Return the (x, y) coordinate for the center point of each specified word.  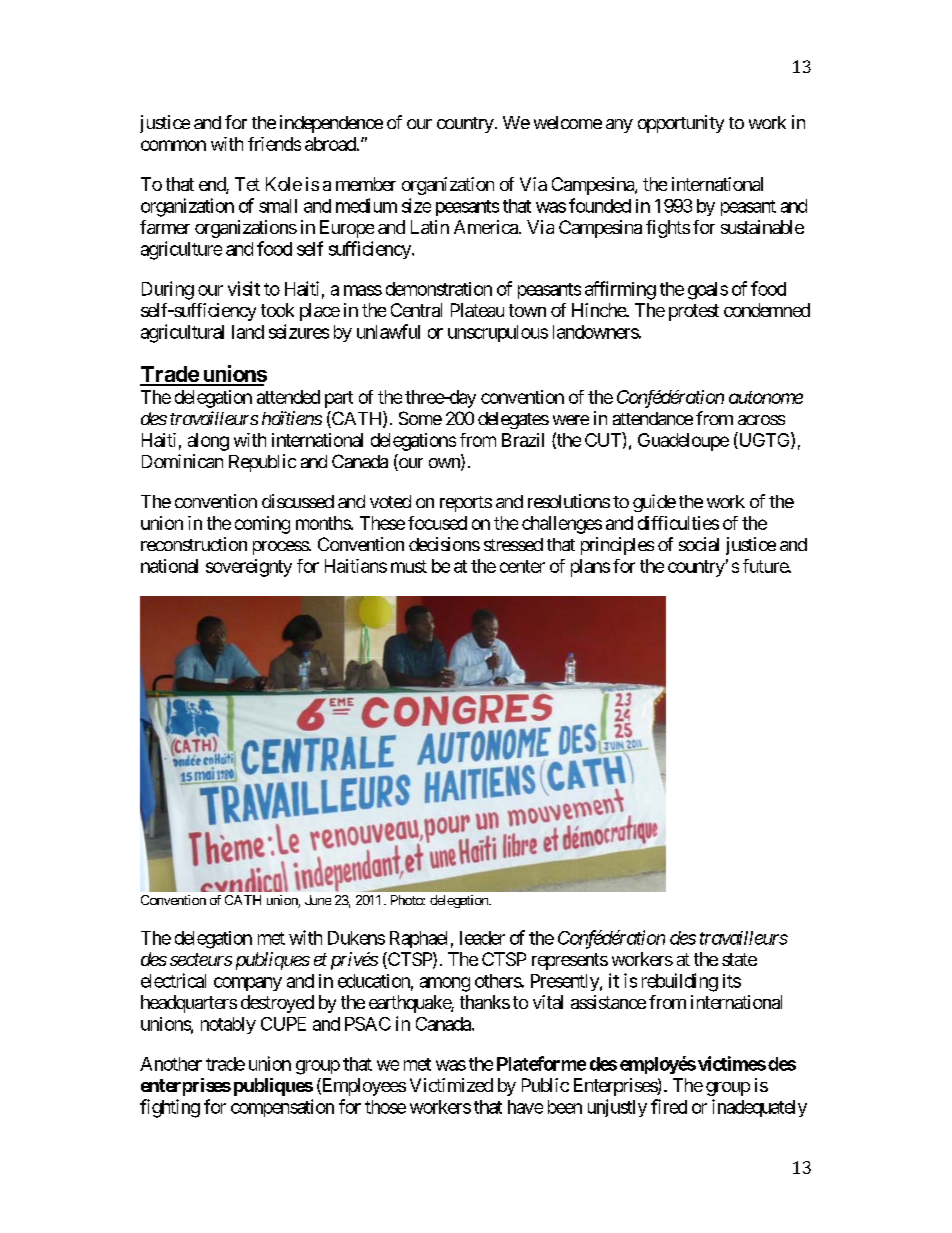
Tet (247, 184)
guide (654, 503)
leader (482, 938)
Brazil (523, 440)
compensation (282, 1108)
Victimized (451, 1085)
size (416, 205)
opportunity (681, 124)
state (739, 959)
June (318, 900)
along (208, 442)
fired (669, 1106)
